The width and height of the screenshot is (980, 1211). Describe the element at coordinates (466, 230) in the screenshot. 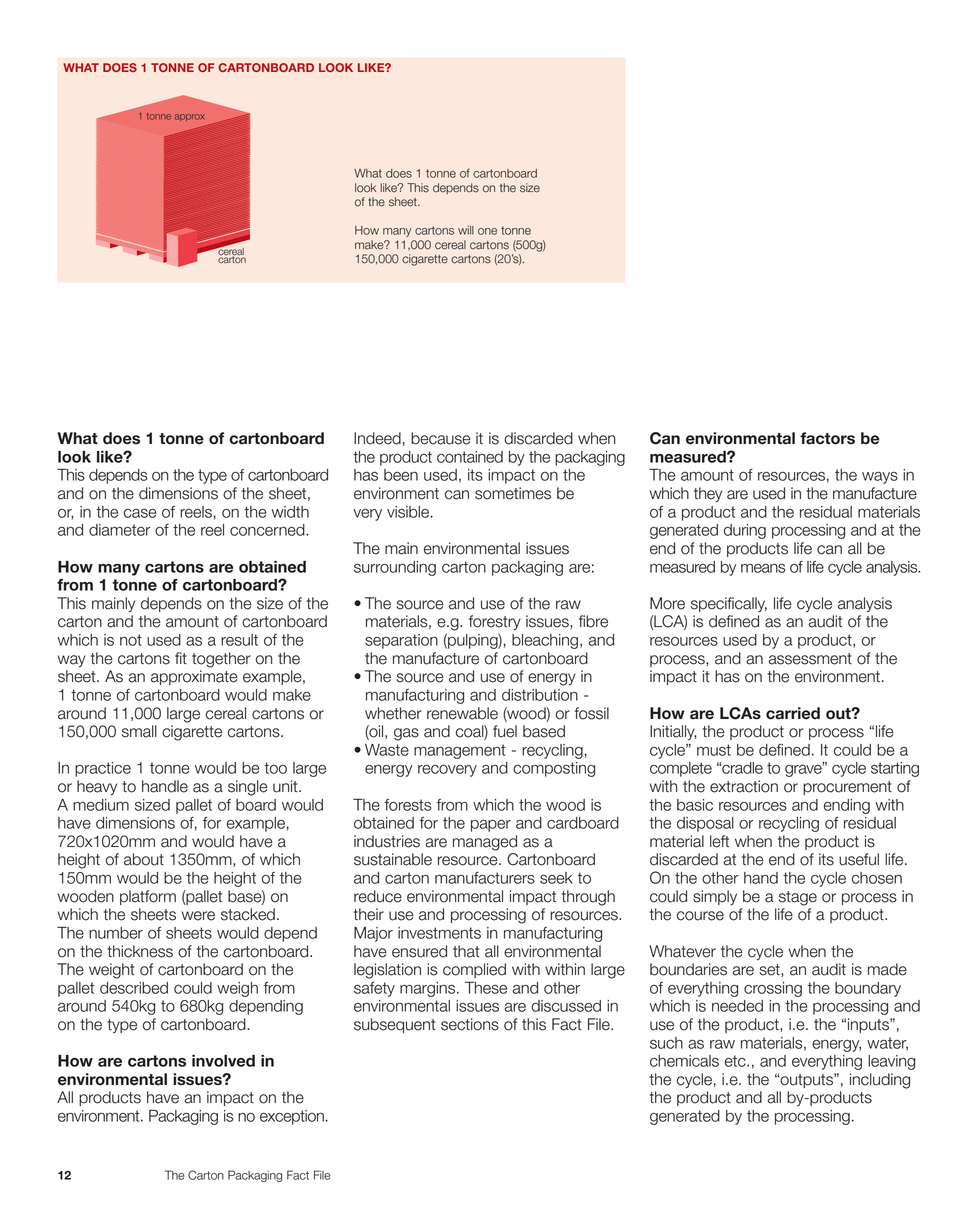

I see `will` at that location.
